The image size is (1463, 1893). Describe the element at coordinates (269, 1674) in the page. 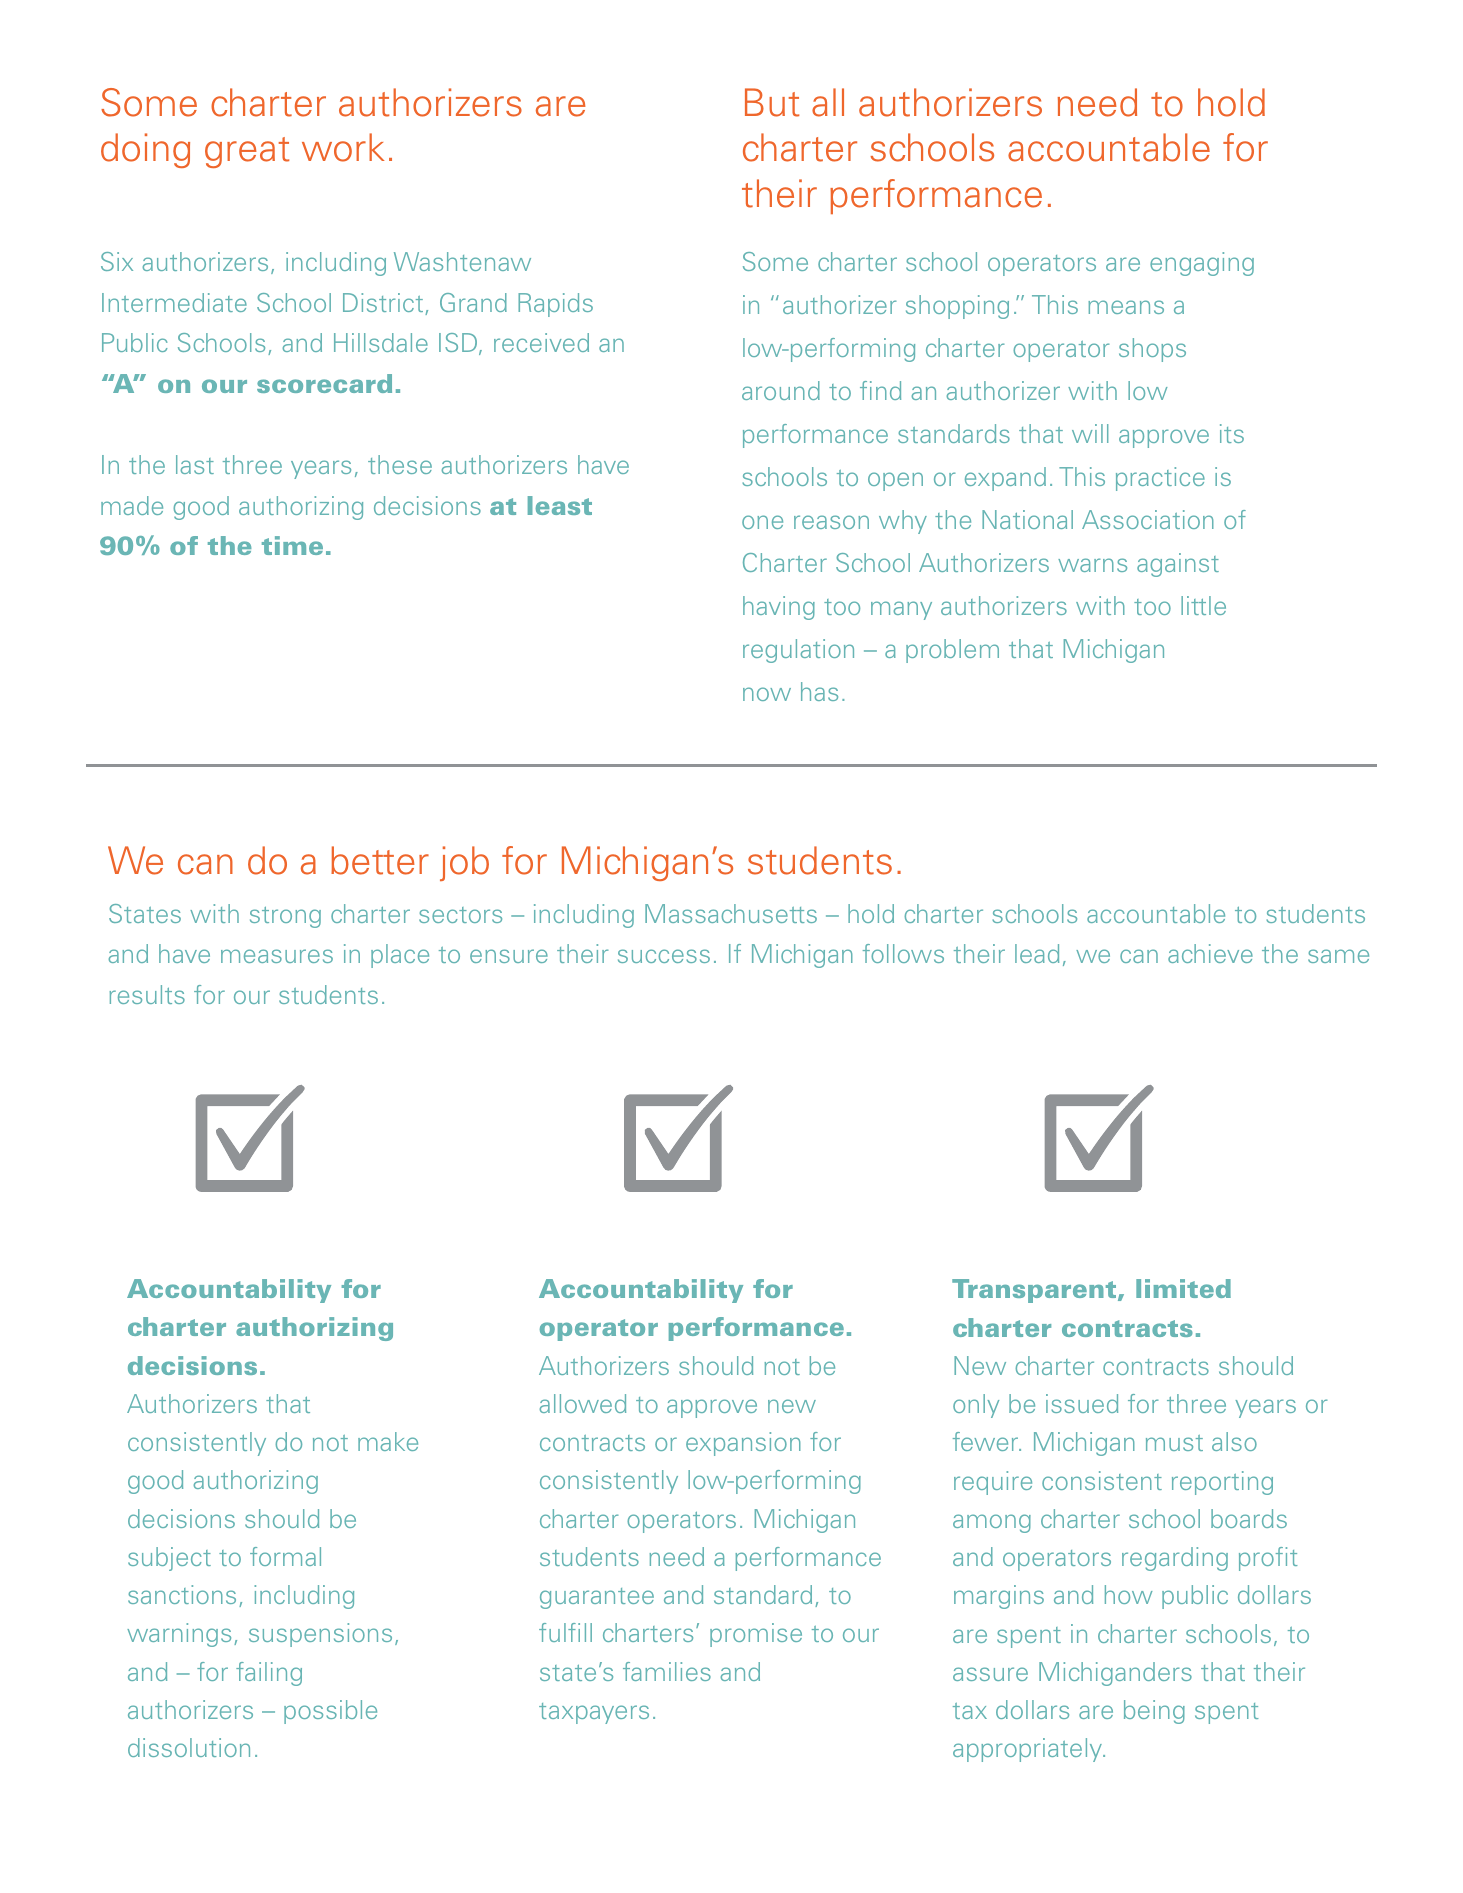

I see `failing` at that location.
